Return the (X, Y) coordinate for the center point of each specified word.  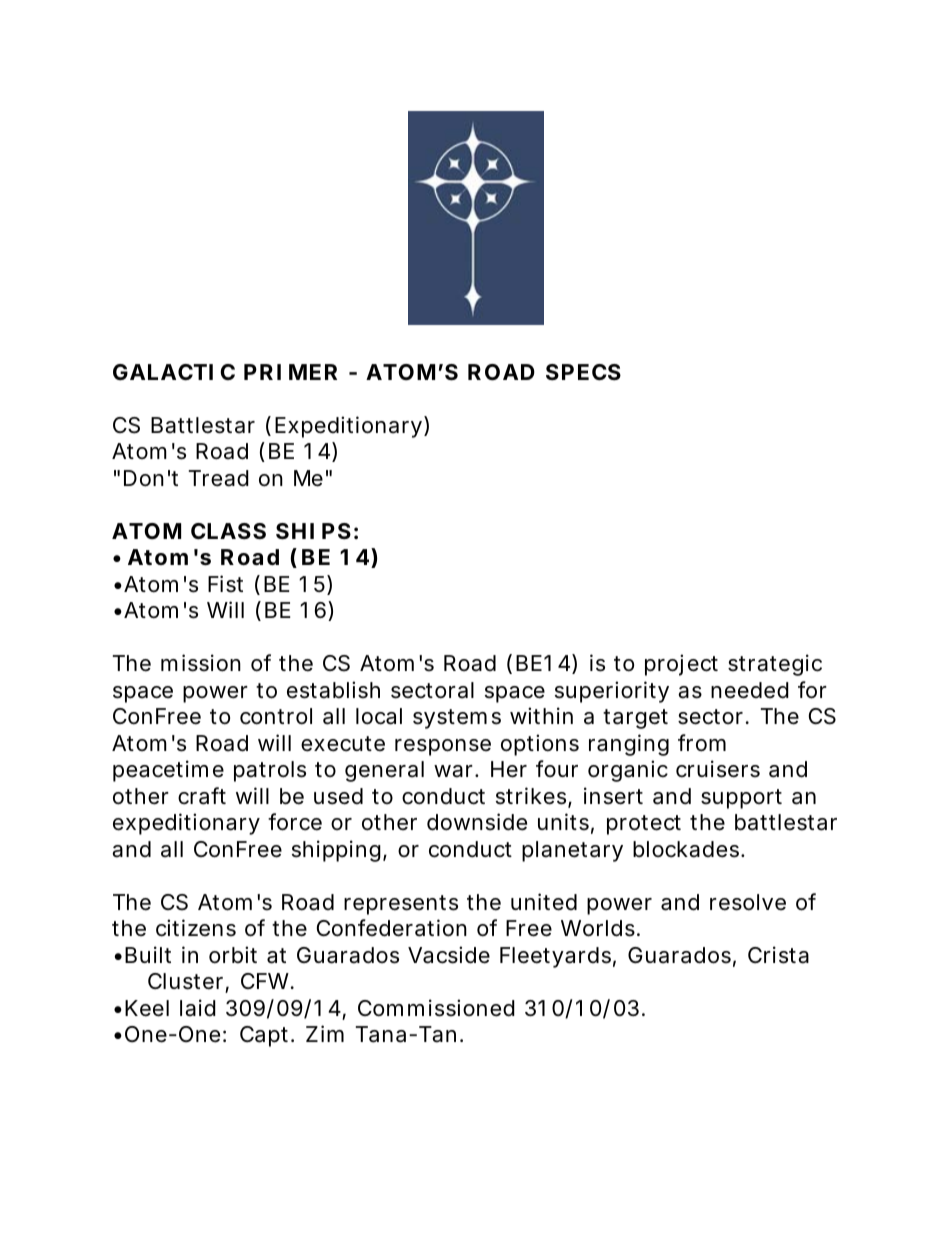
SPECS (583, 372)
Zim (325, 1033)
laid (198, 1008)
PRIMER (290, 372)
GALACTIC (174, 372)
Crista (778, 955)
